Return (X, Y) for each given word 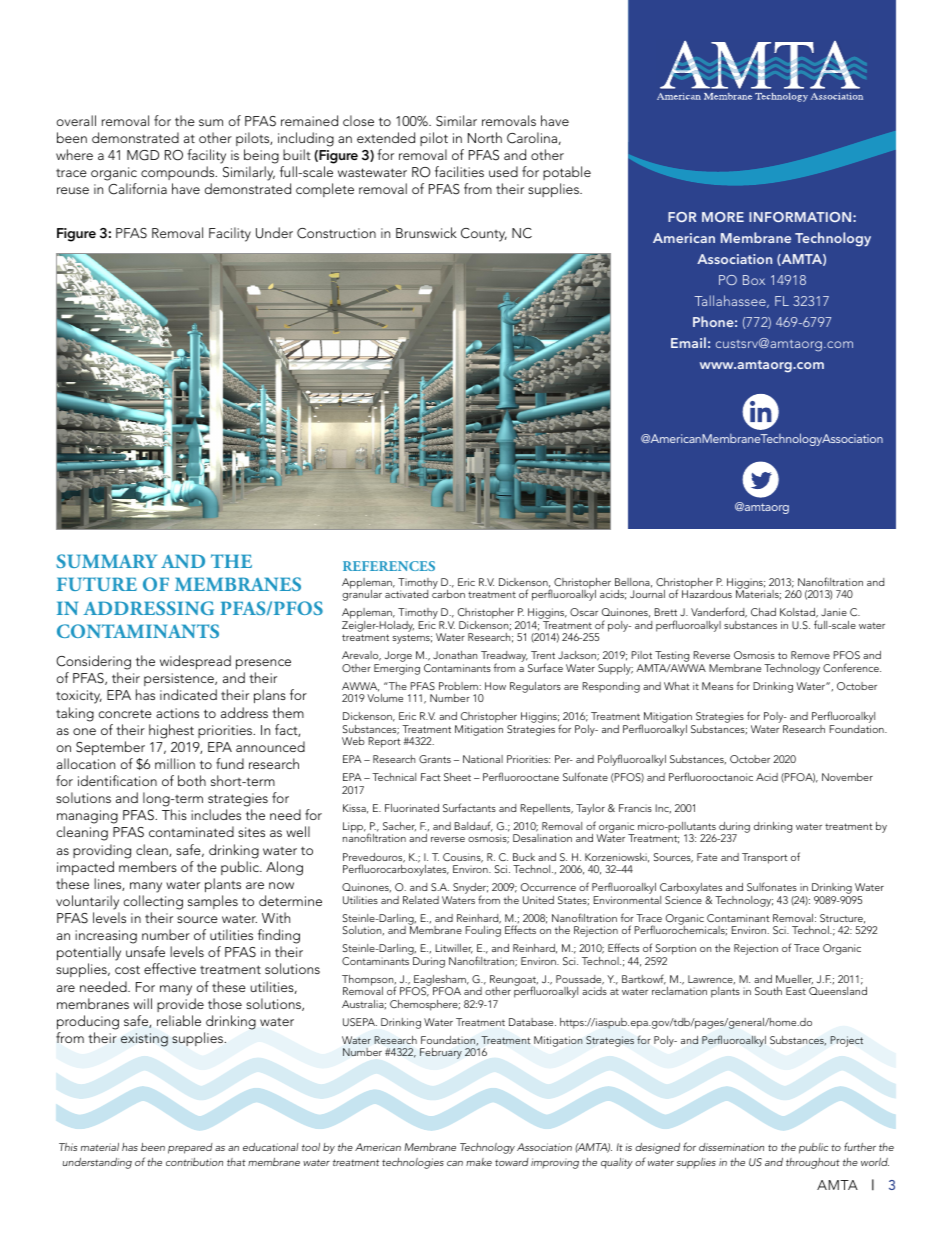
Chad (763, 612)
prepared (190, 1148)
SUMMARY (106, 561)
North (485, 137)
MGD (143, 155)
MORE (723, 217)
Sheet (457, 777)
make (479, 1162)
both (192, 780)
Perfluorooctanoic (711, 776)
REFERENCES (389, 566)
